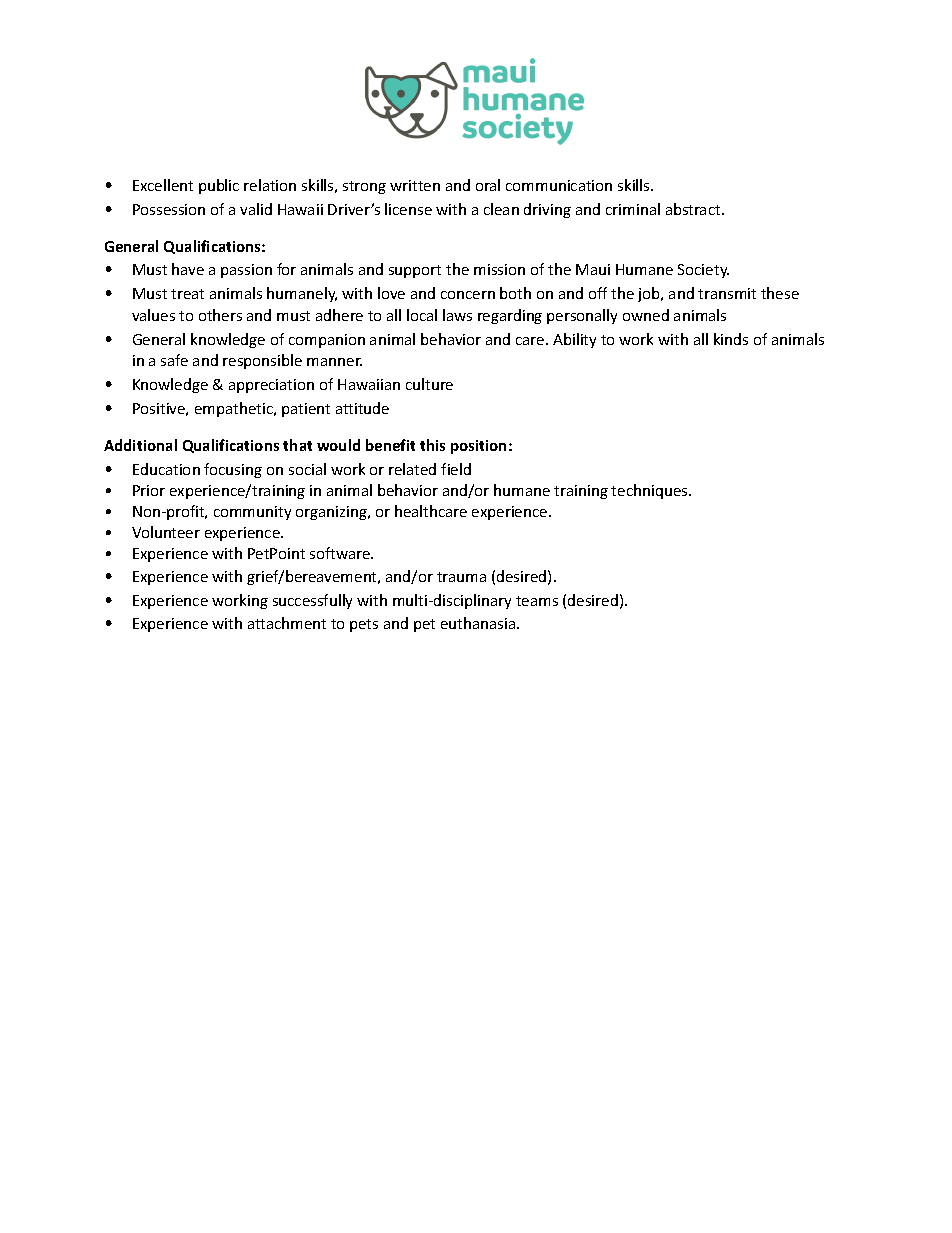 The height and width of the document is (1233, 952). I want to click on abstract, so click(694, 209).
